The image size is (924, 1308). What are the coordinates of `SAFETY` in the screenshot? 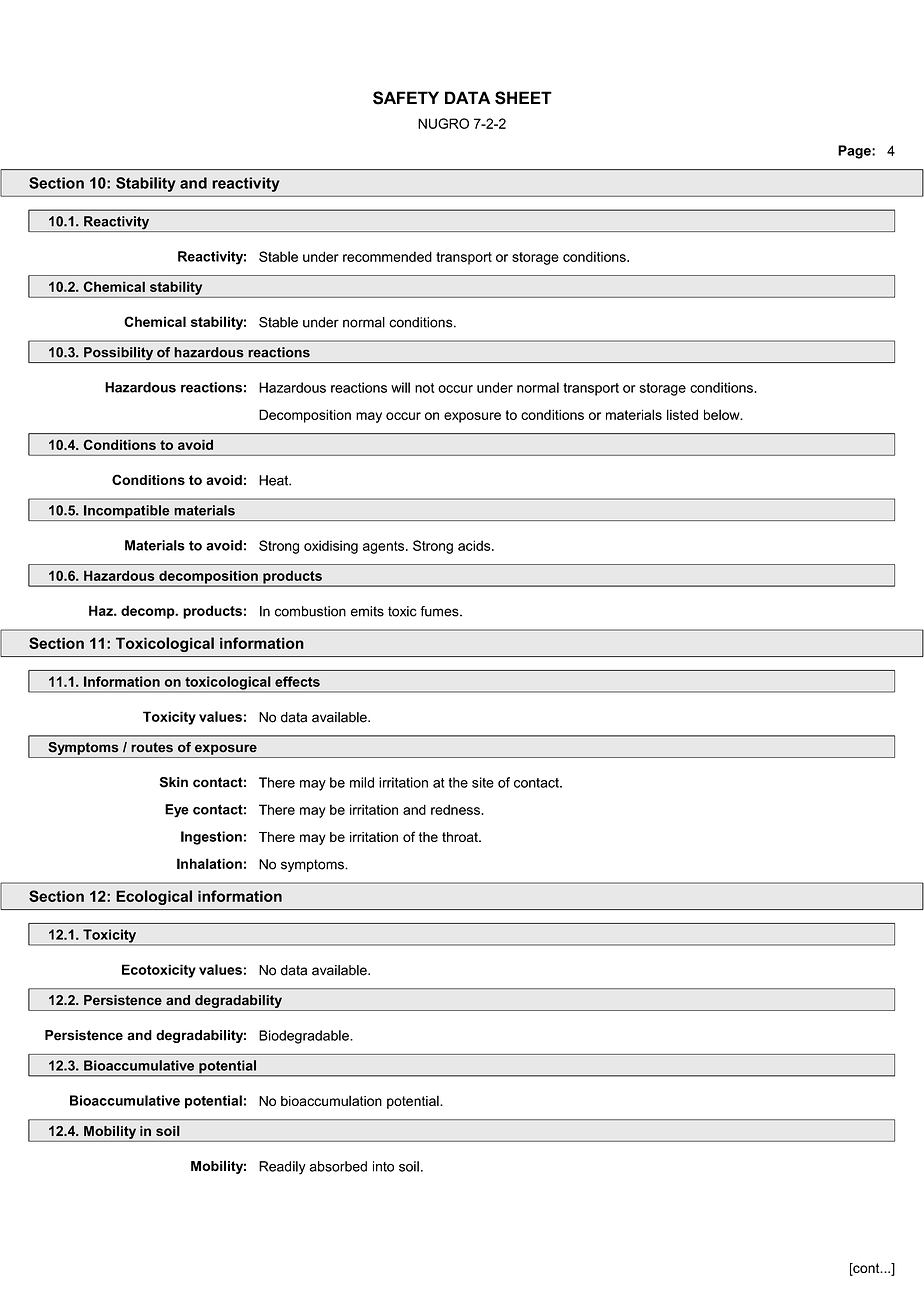 It's located at (406, 98).
